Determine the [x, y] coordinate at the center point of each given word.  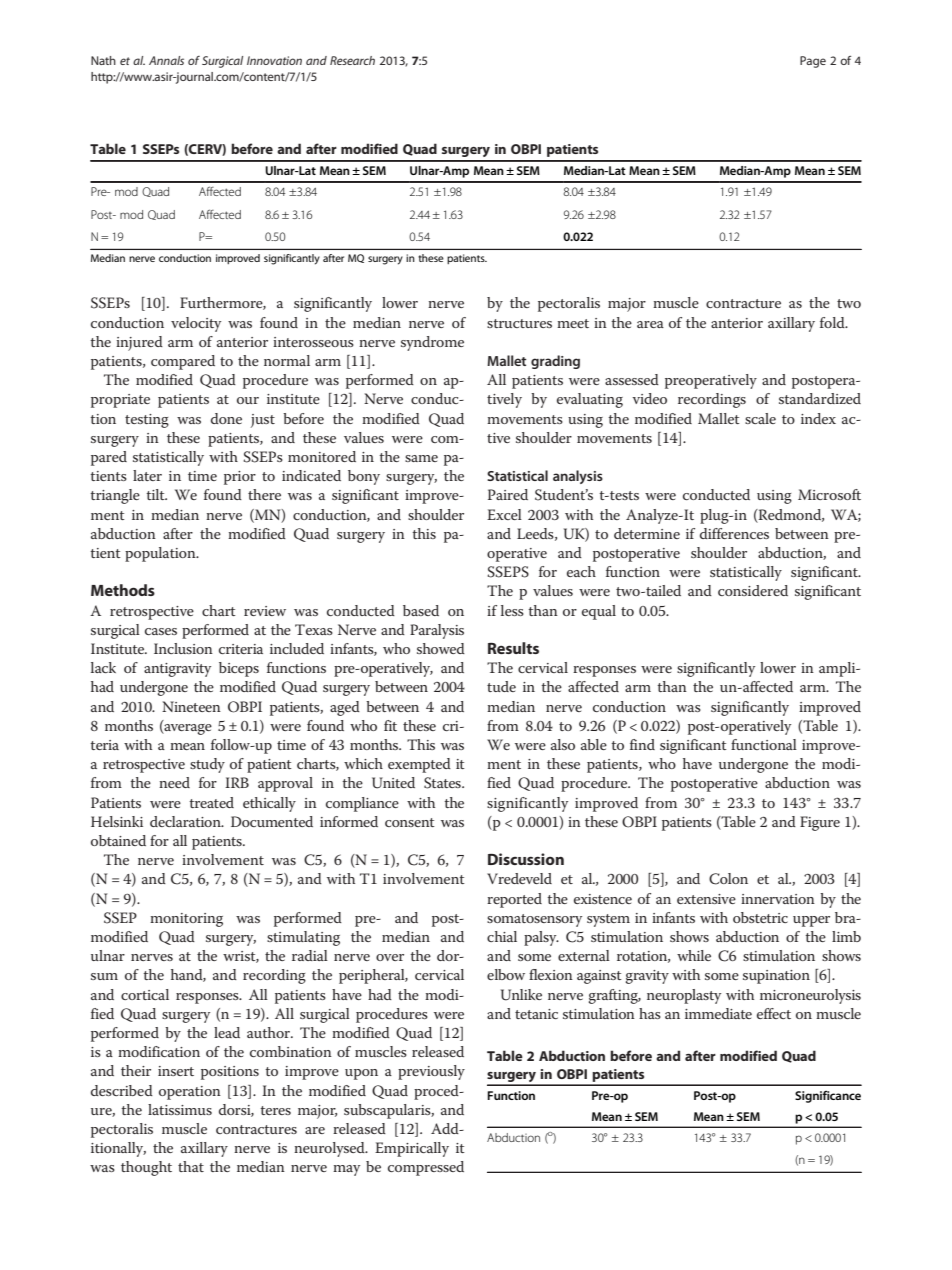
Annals [166, 60]
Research [352, 60]
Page [813, 62]
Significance [828, 1097]
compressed [426, 1168]
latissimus [180, 1109]
